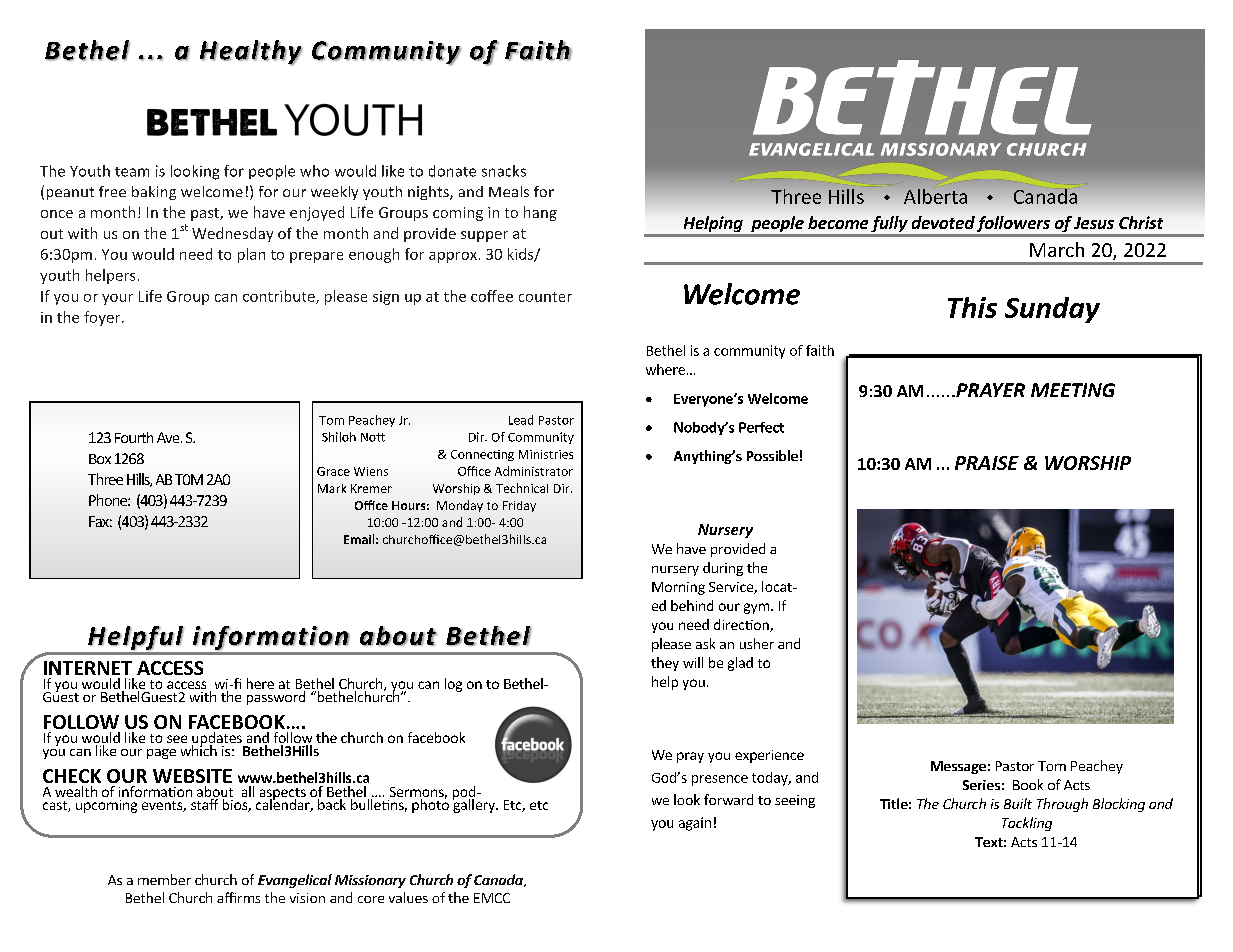 The width and height of the screenshot is (1233, 952). Describe the element at coordinates (251, 52) in the screenshot. I see `Healthy` at that location.
